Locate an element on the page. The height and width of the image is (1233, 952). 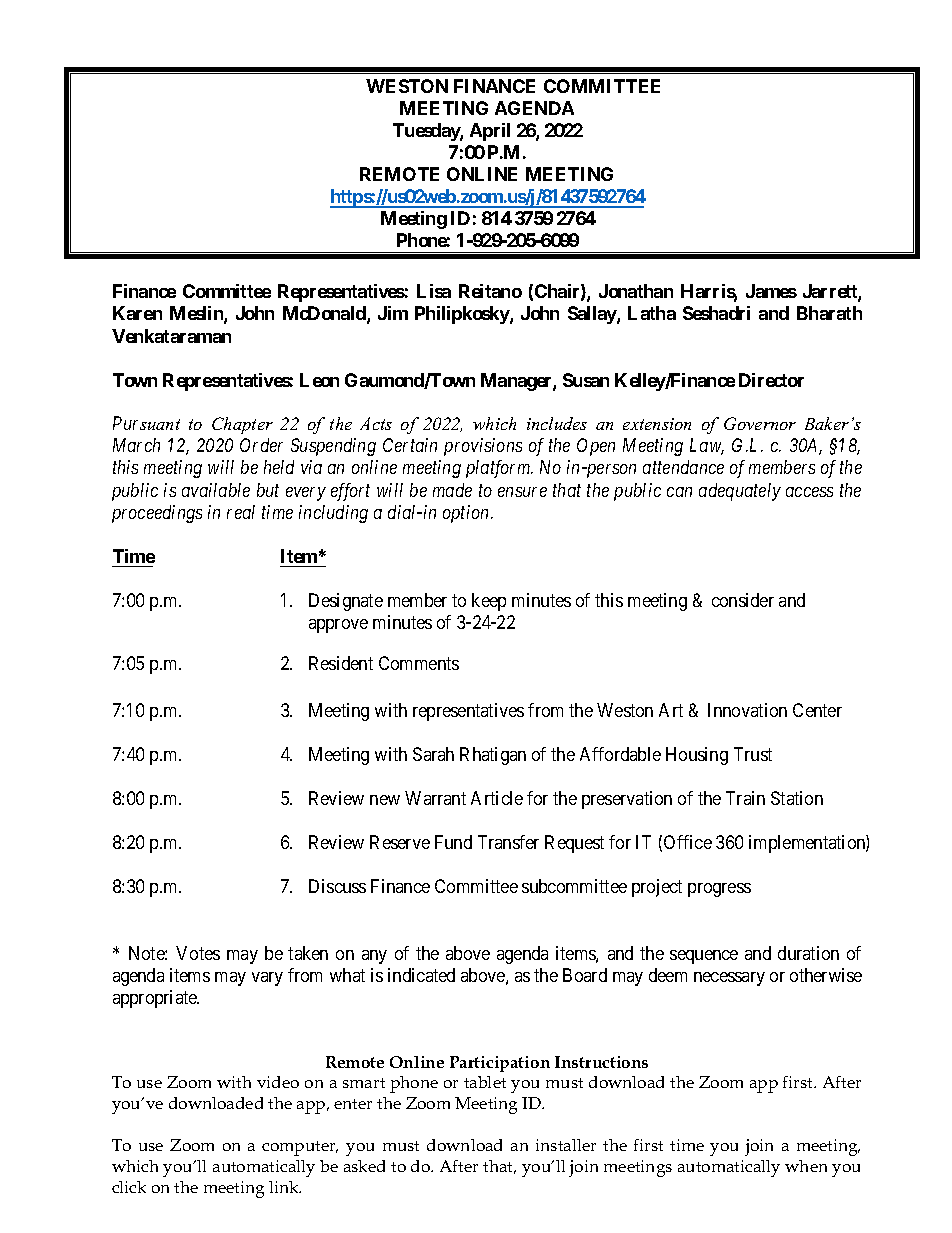
link is located at coordinates (285, 1187).
